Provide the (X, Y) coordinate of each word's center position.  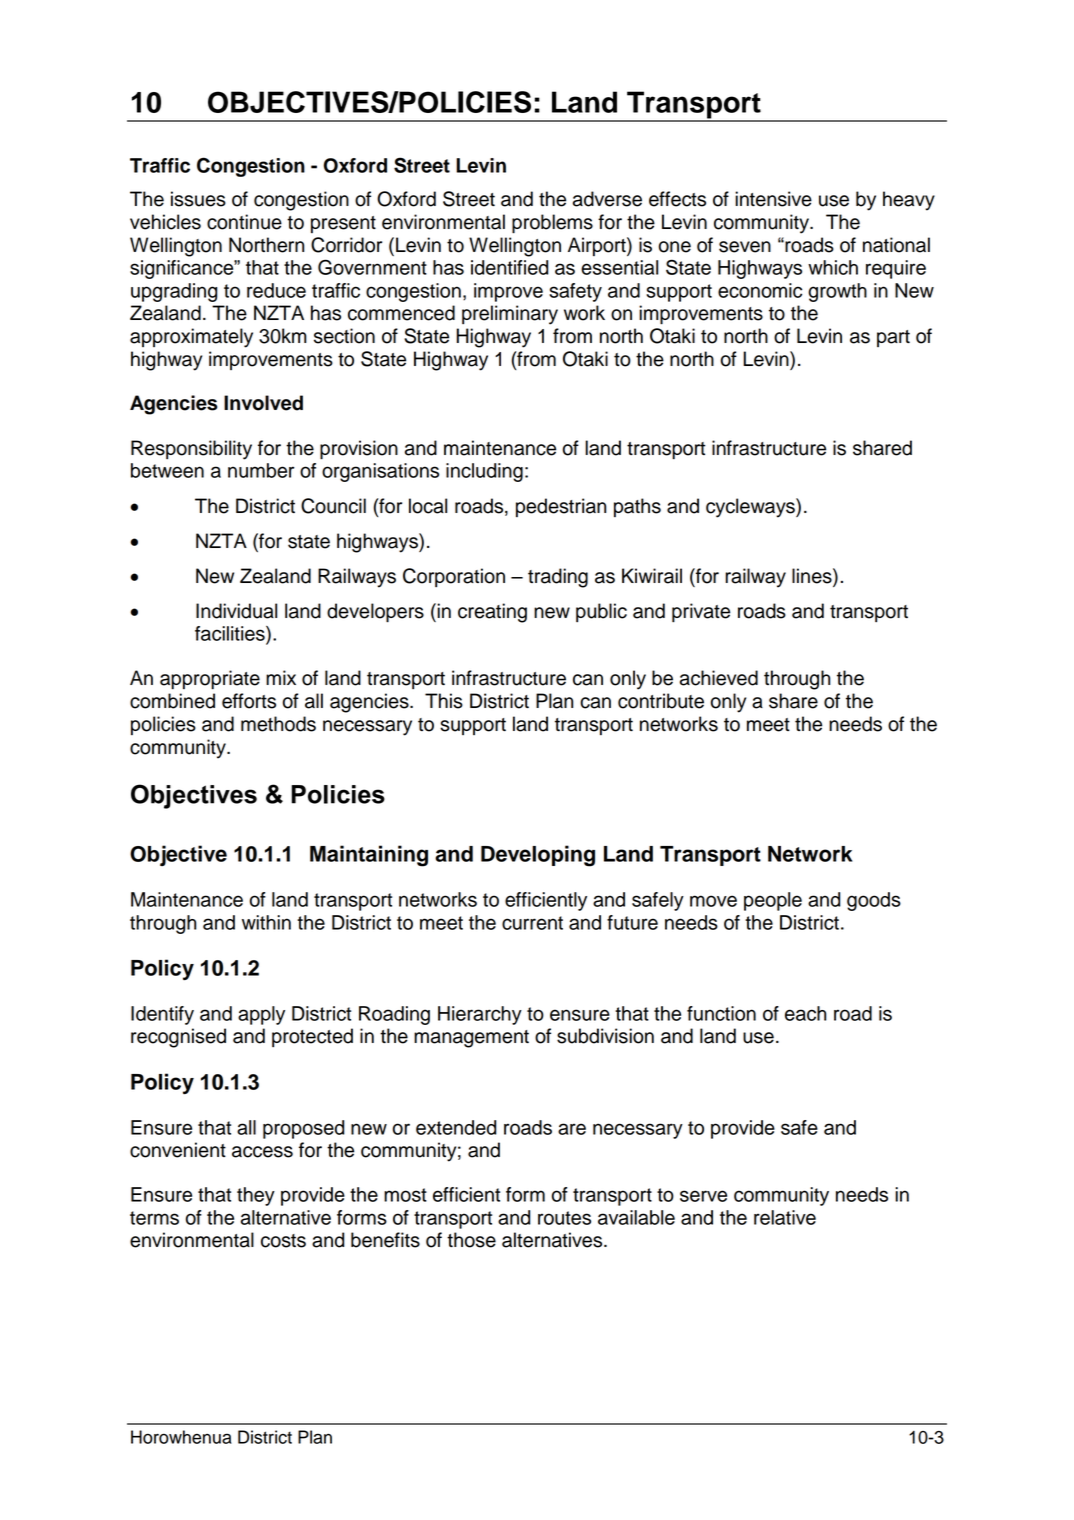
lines (813, 577)
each (805, 1013)
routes (564, 1218)
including (484, 472)
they (256, 1196)
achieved (719, 678)
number (261, 470)
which (833, 267)
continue (244, 222)
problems (552, 224)
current (532, 923)
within (266, 922)
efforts (249, 701)
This (444, 701)
